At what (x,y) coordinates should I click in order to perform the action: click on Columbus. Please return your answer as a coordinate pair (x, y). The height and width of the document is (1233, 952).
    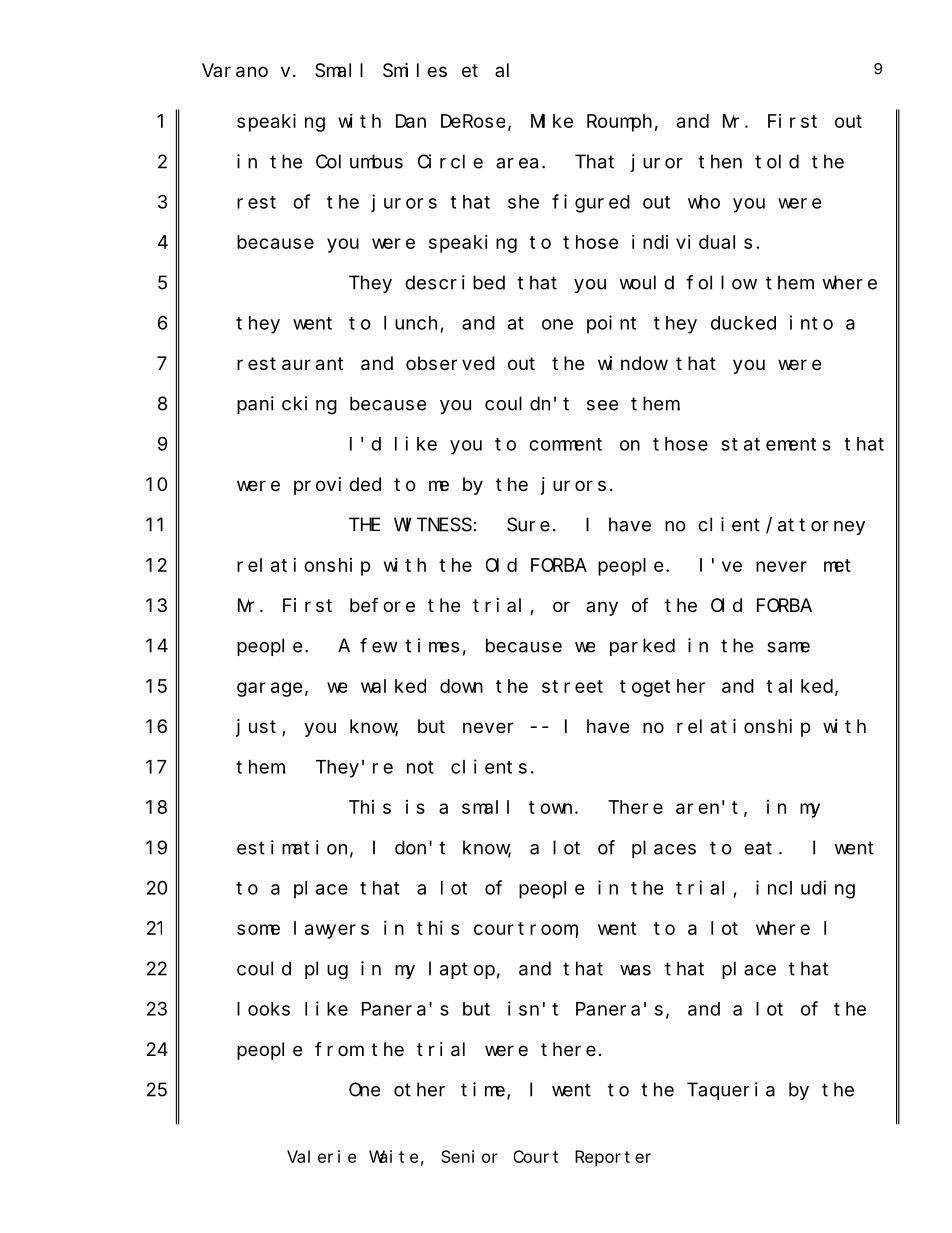
    Looking at the image, I should click on (359, 161).
